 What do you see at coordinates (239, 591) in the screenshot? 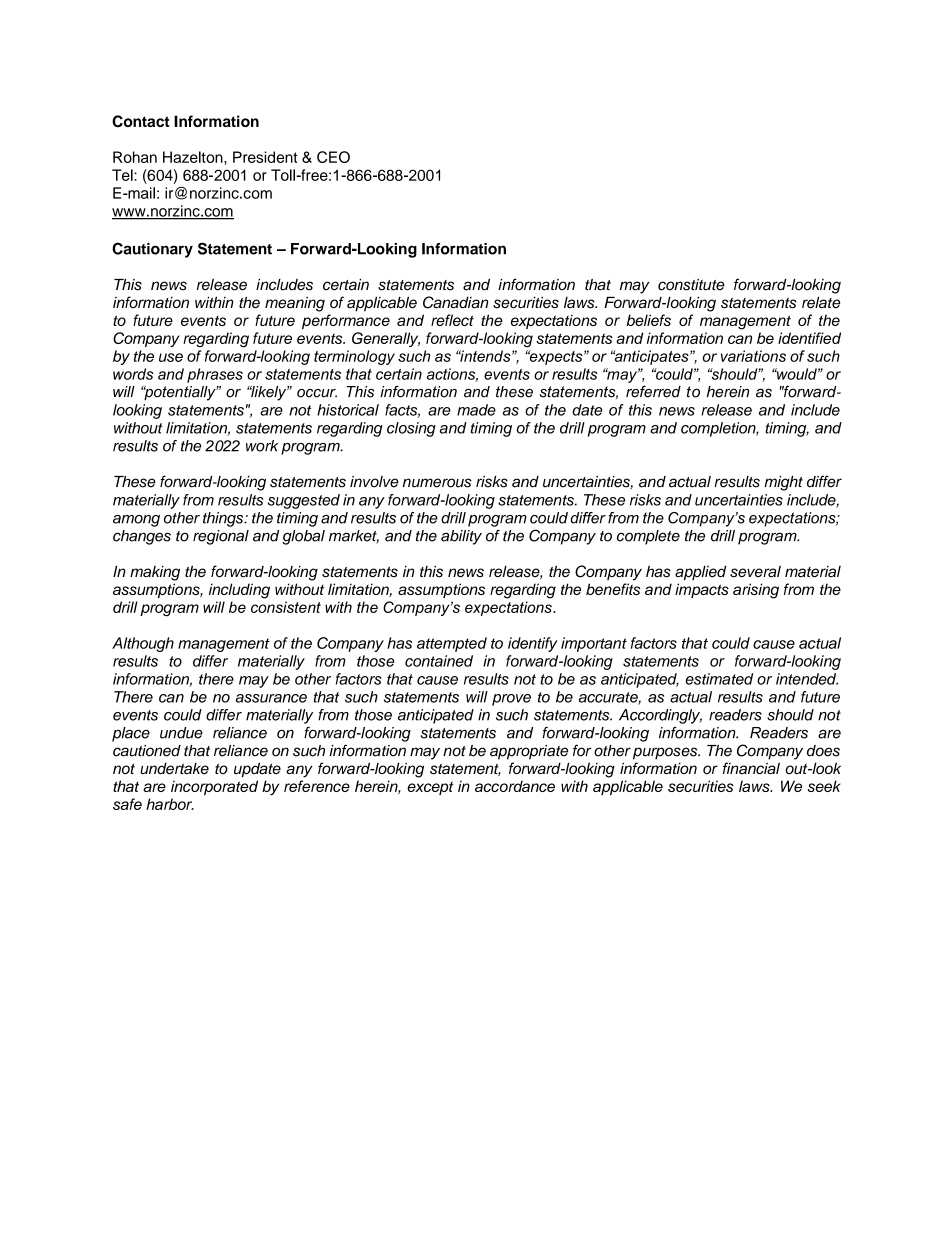
I see `including` at bounding box center [239, 591].
